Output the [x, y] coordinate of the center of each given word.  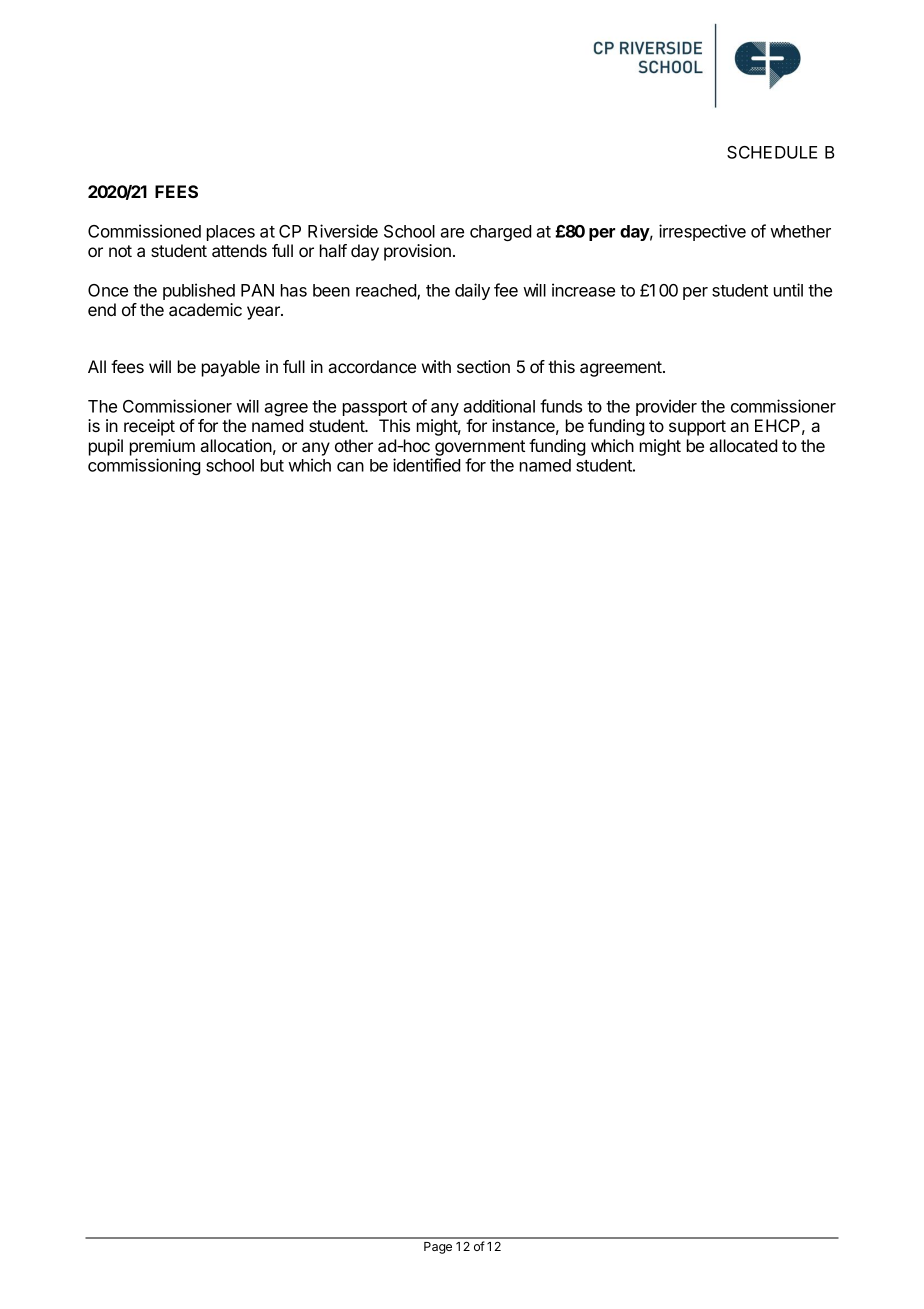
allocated [743, 445]
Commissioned [144, 231]
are [452, 233]
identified [426, 465]
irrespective [702, 232]
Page [438, 1248]
